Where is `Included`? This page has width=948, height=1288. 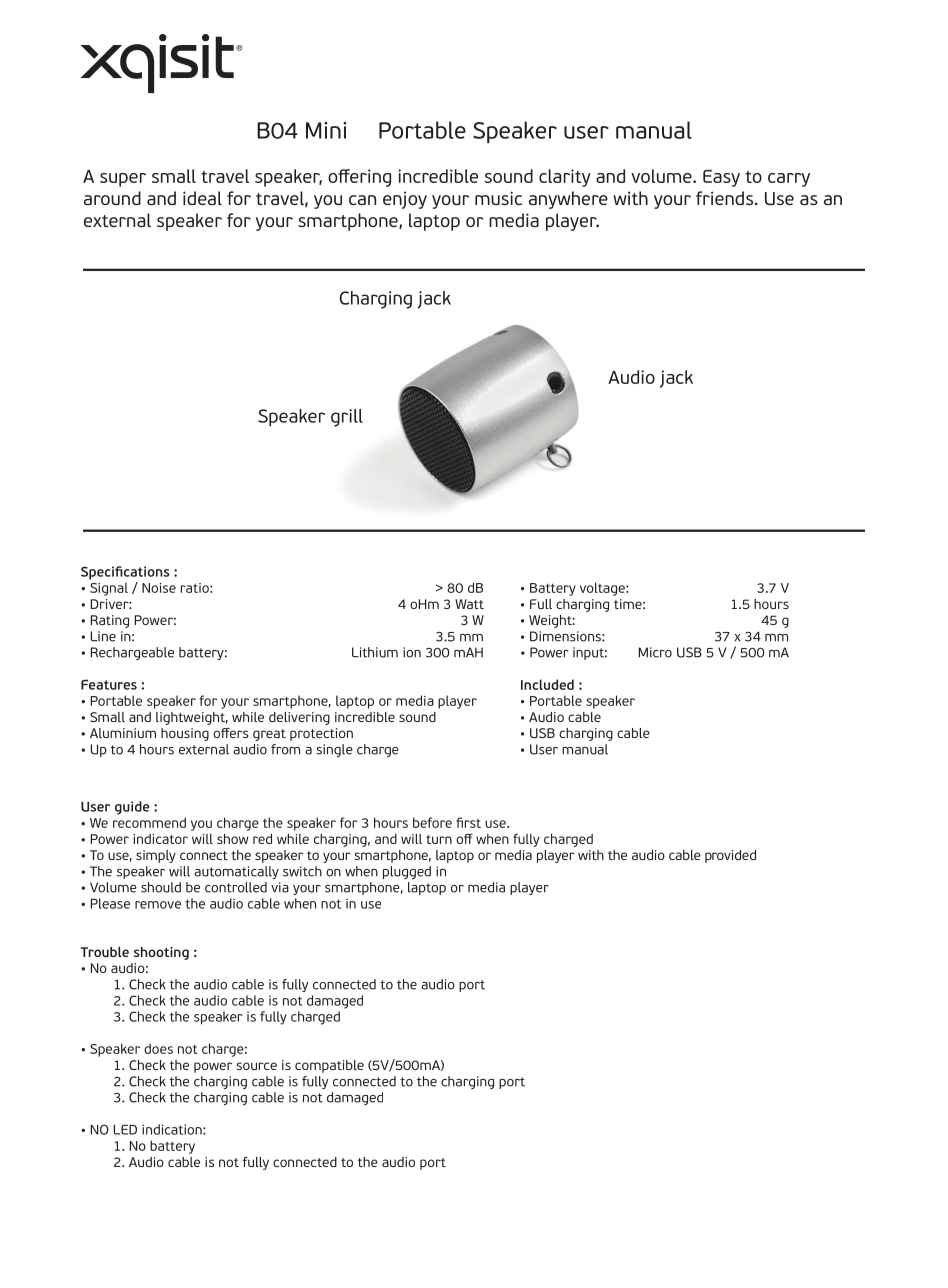 Included is located at coordinates (547, 684).
